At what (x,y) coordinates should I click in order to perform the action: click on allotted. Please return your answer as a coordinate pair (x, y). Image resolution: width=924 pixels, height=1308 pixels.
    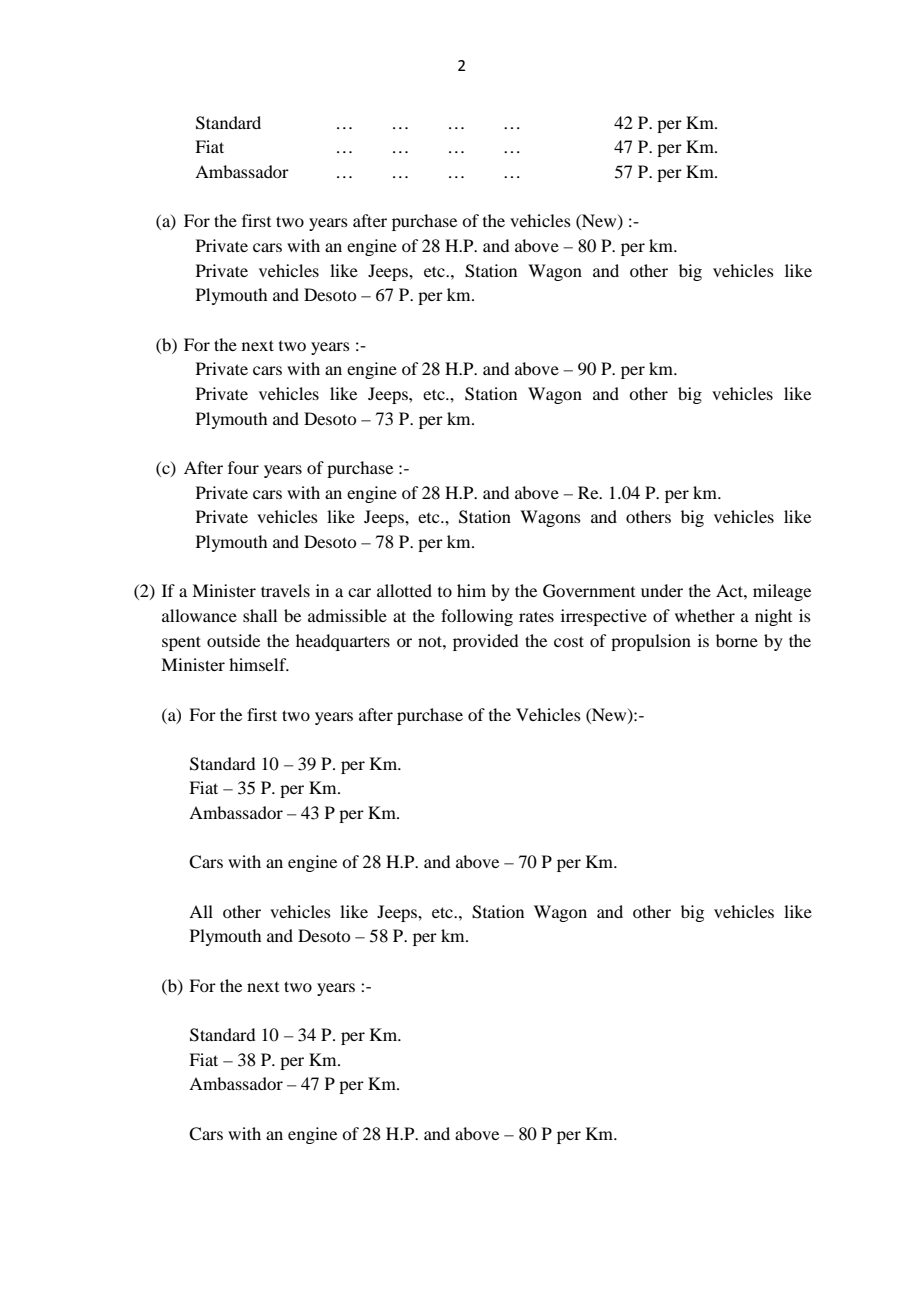
    Looking at the image, I should click on (404, 590).
